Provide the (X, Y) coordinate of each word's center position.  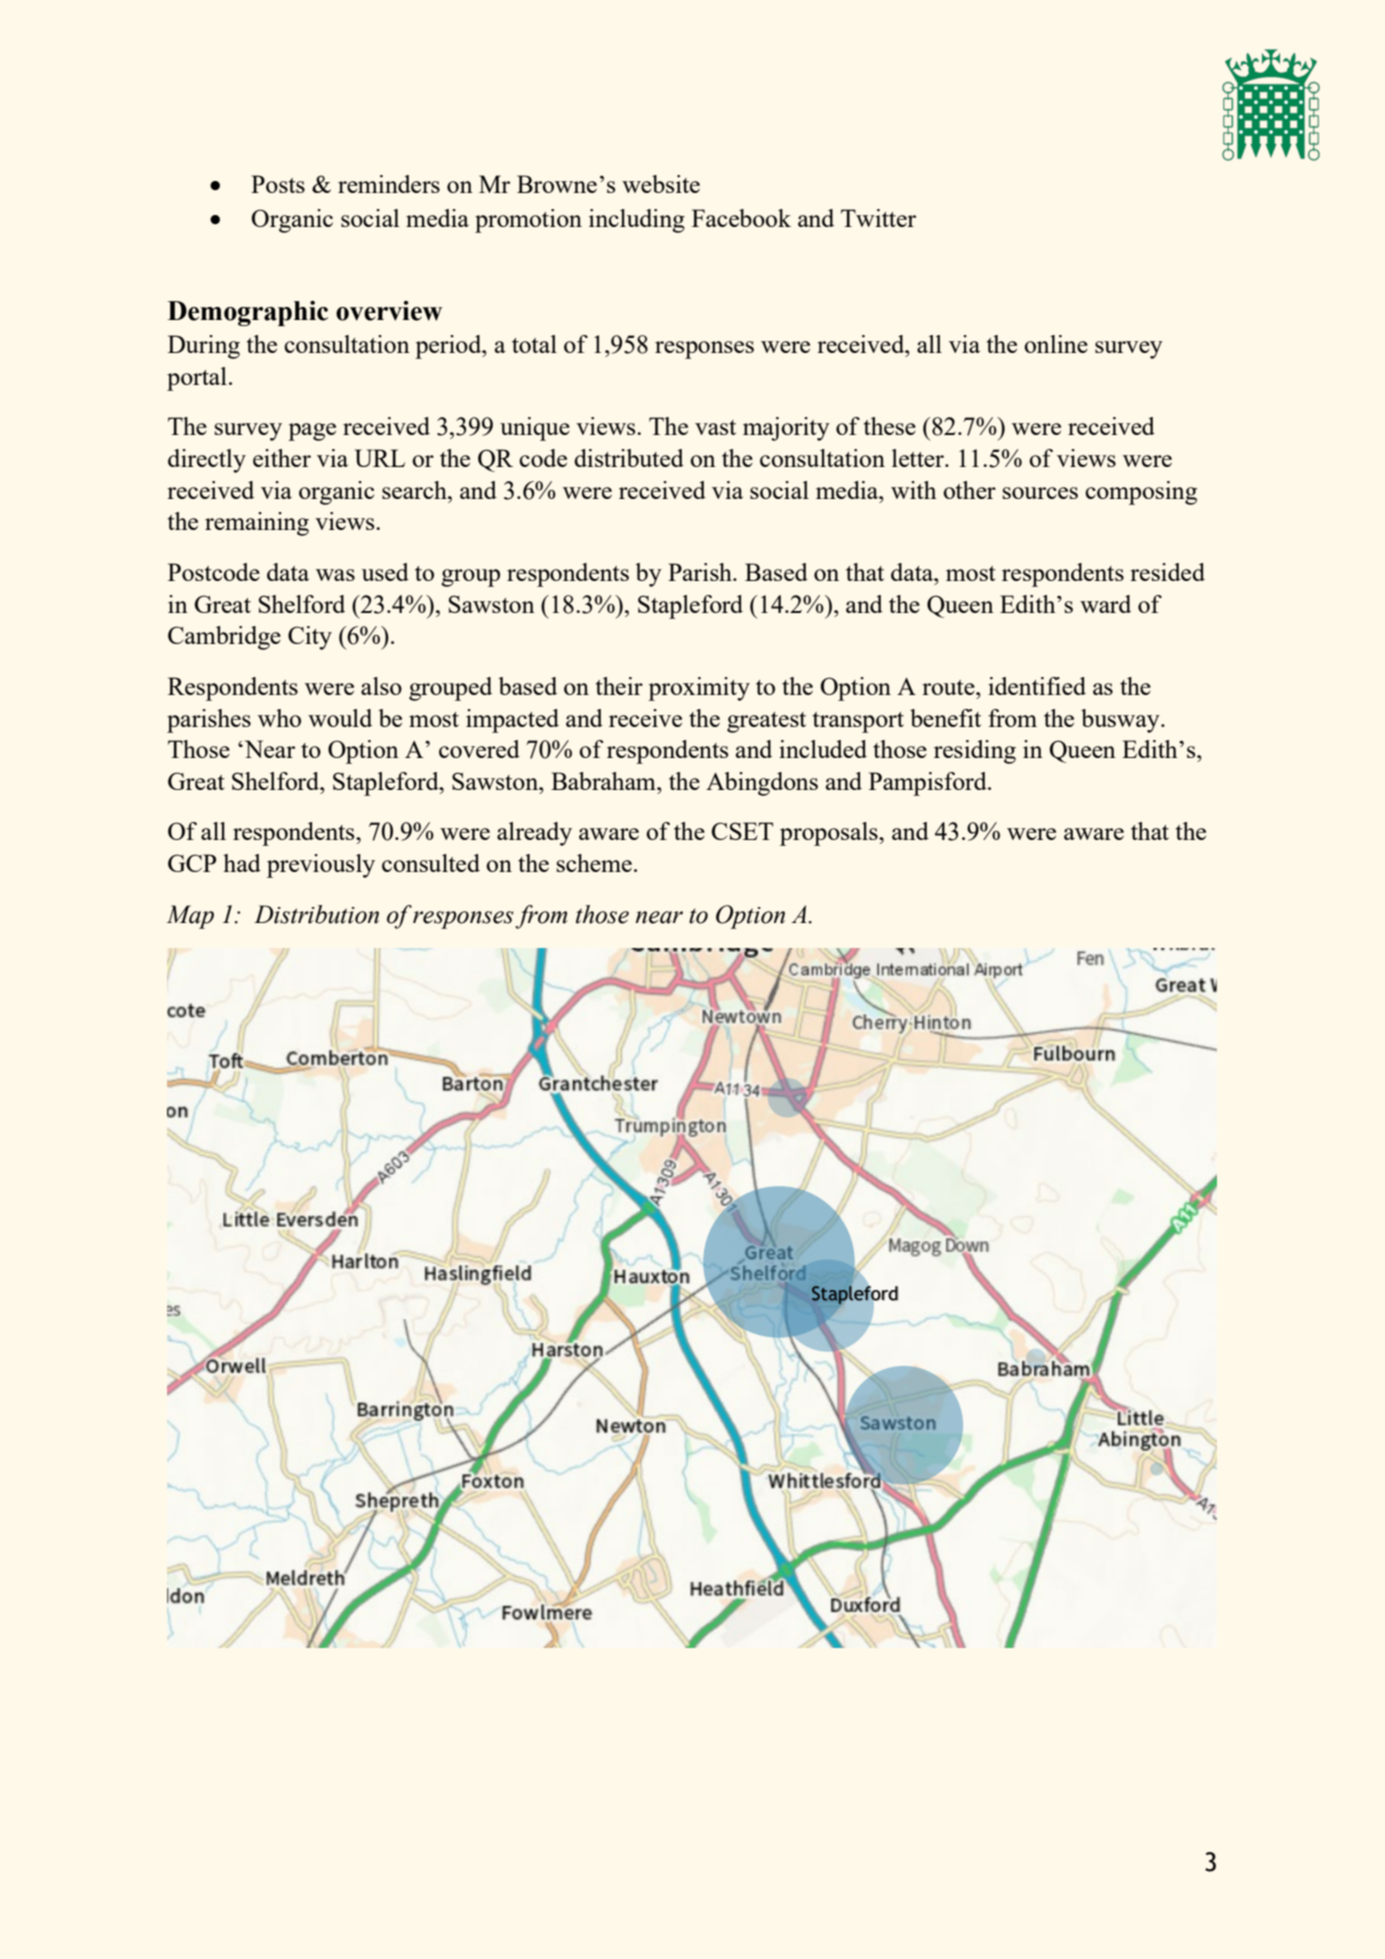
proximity (699, 689)
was (335, 575)
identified (1037, 686)
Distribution (316, 914)
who (279, 718)
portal (197, 379)
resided (1167, 572)
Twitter (878, 218)
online (1056, 344)
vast (715, 427)
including (637, 221)
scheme (594, 863)
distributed (629, 458)
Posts (278, 184)
